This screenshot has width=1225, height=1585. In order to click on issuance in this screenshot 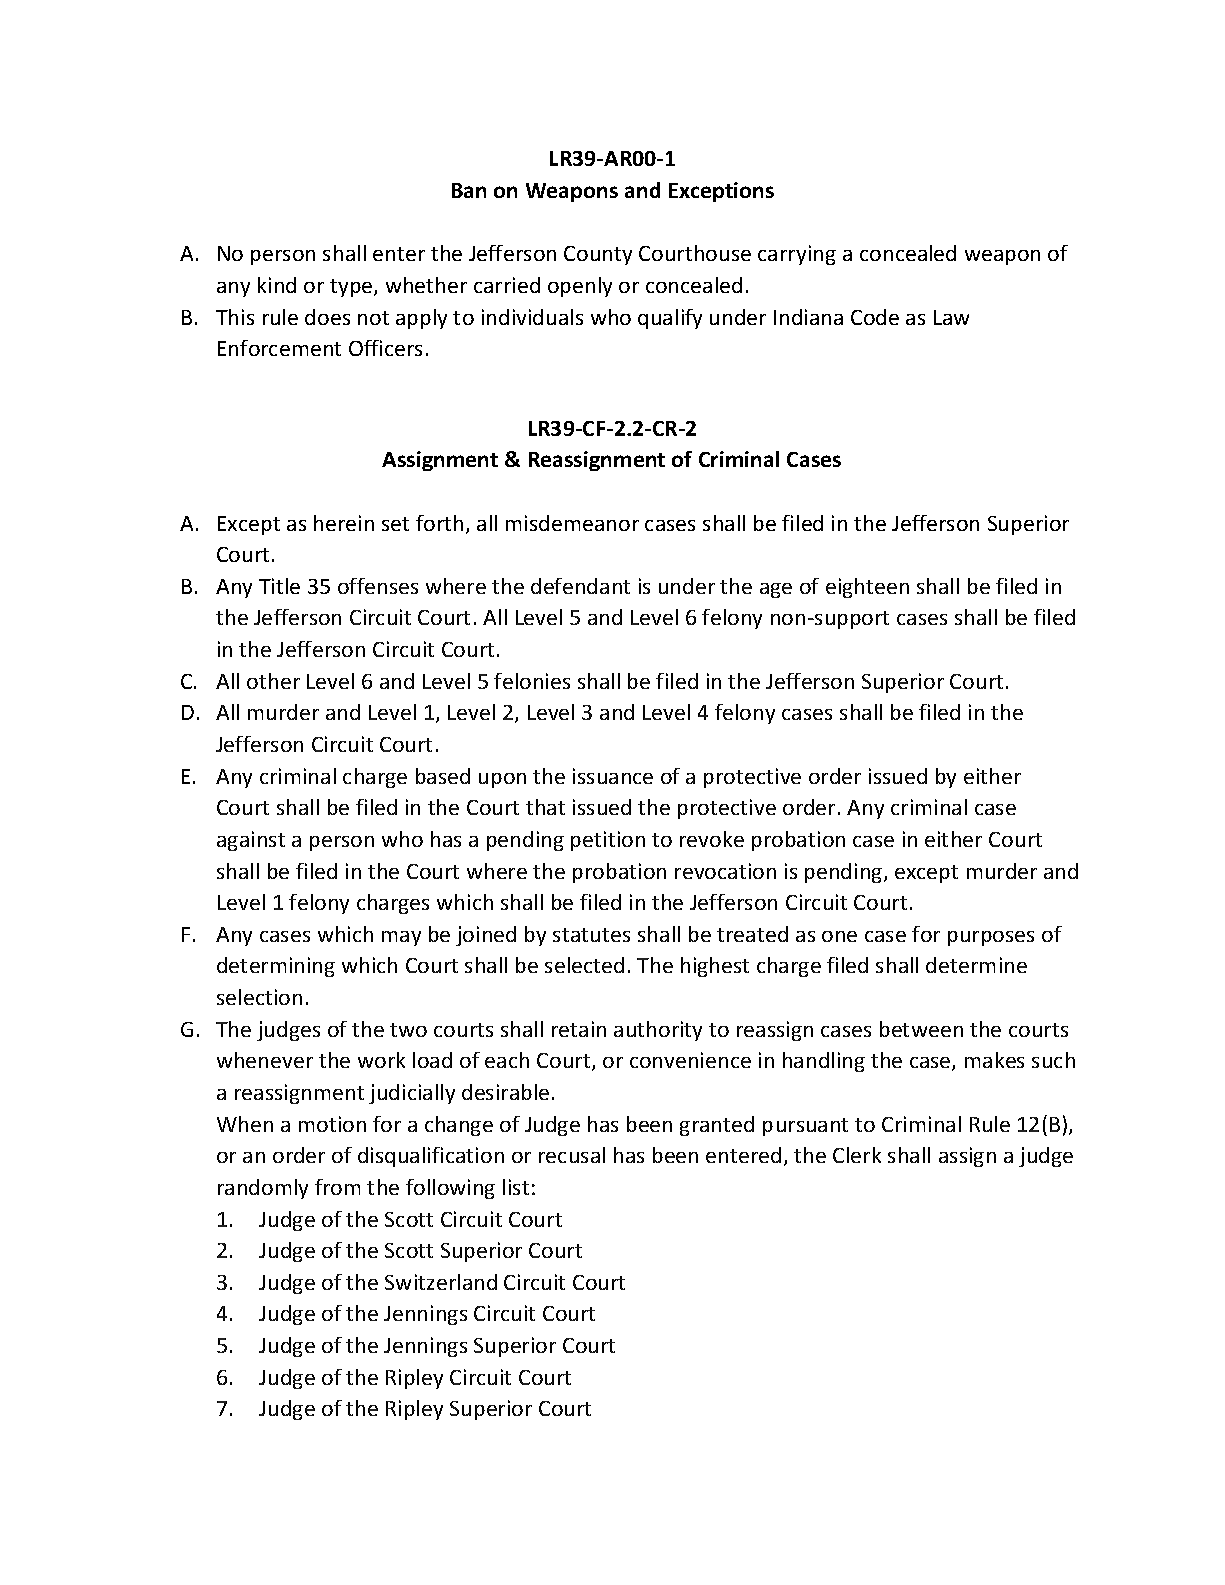, I will do `click(613, 776)`.
